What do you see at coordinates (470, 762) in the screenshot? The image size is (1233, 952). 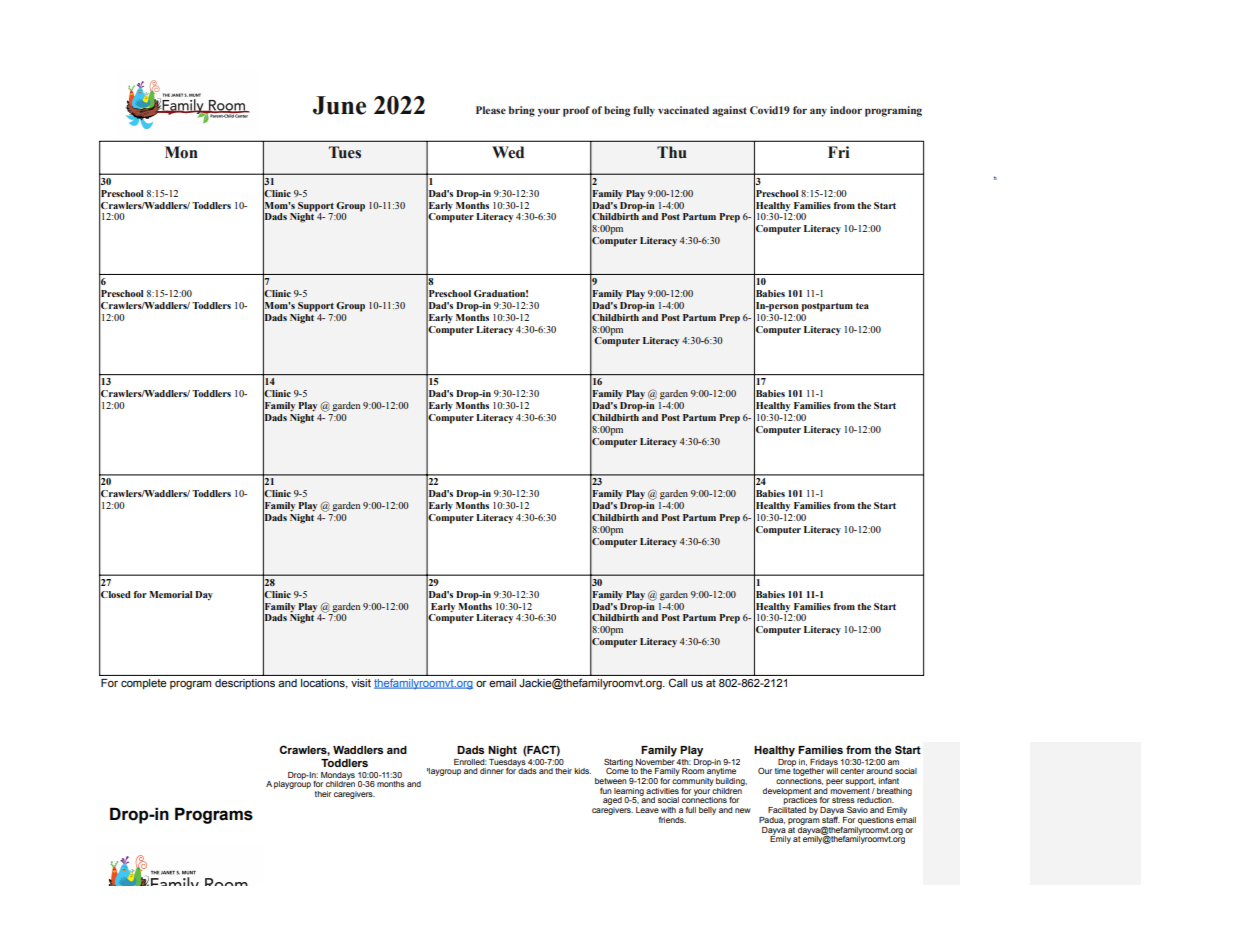 I see `Enrolled` at bounding box center [470, 762].
